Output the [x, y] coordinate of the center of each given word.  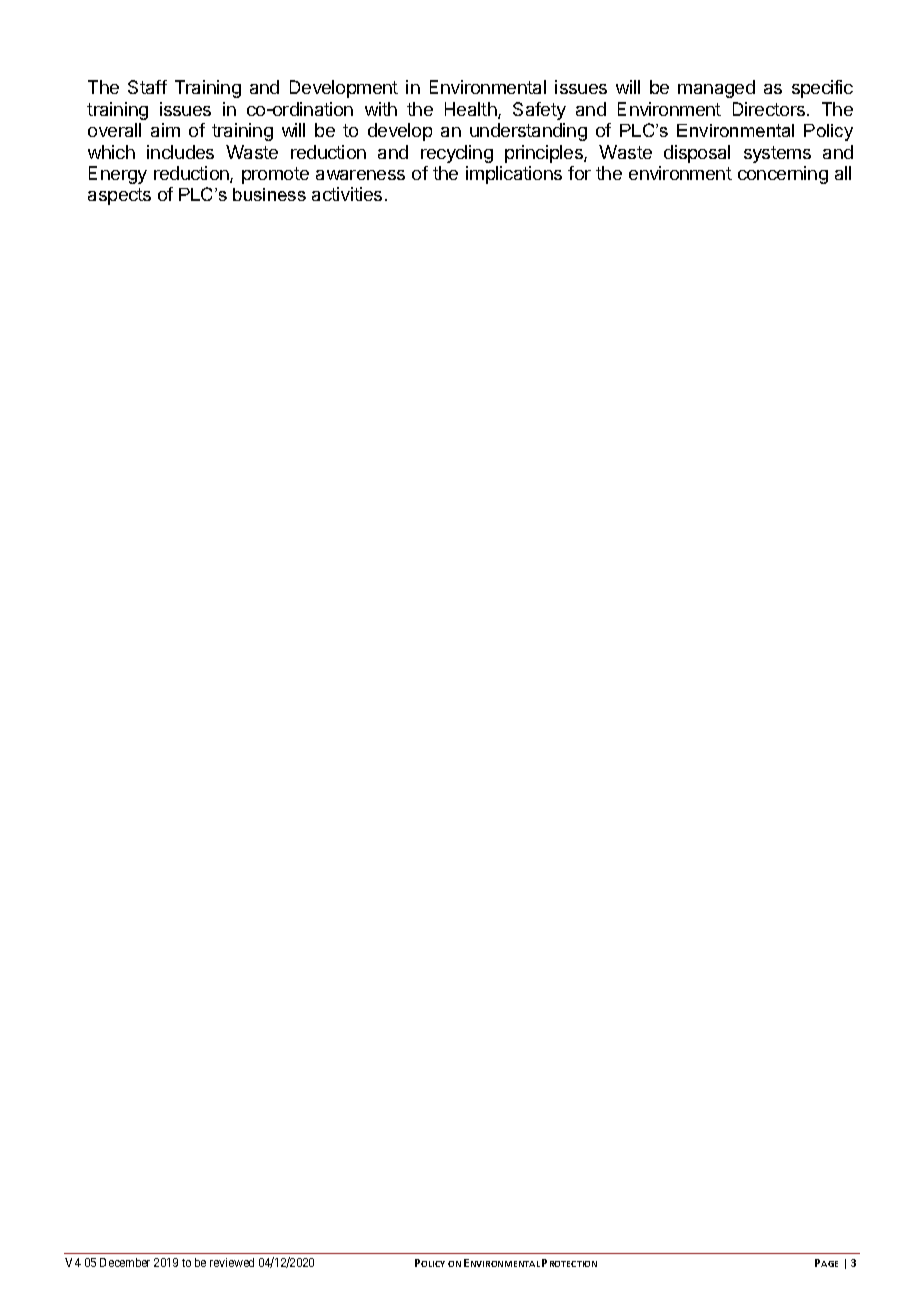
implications [514, 175]
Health [472, 110]
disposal [697, 154]
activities [347, 194]
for [579, 173]
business [269, 194]
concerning [783, 175]
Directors [770, 109]
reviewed [232, 1262]
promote [275, 175]
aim [165, 130]
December [125, 1262]
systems [777, 154]
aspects [119, 196]
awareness [360, 175]
